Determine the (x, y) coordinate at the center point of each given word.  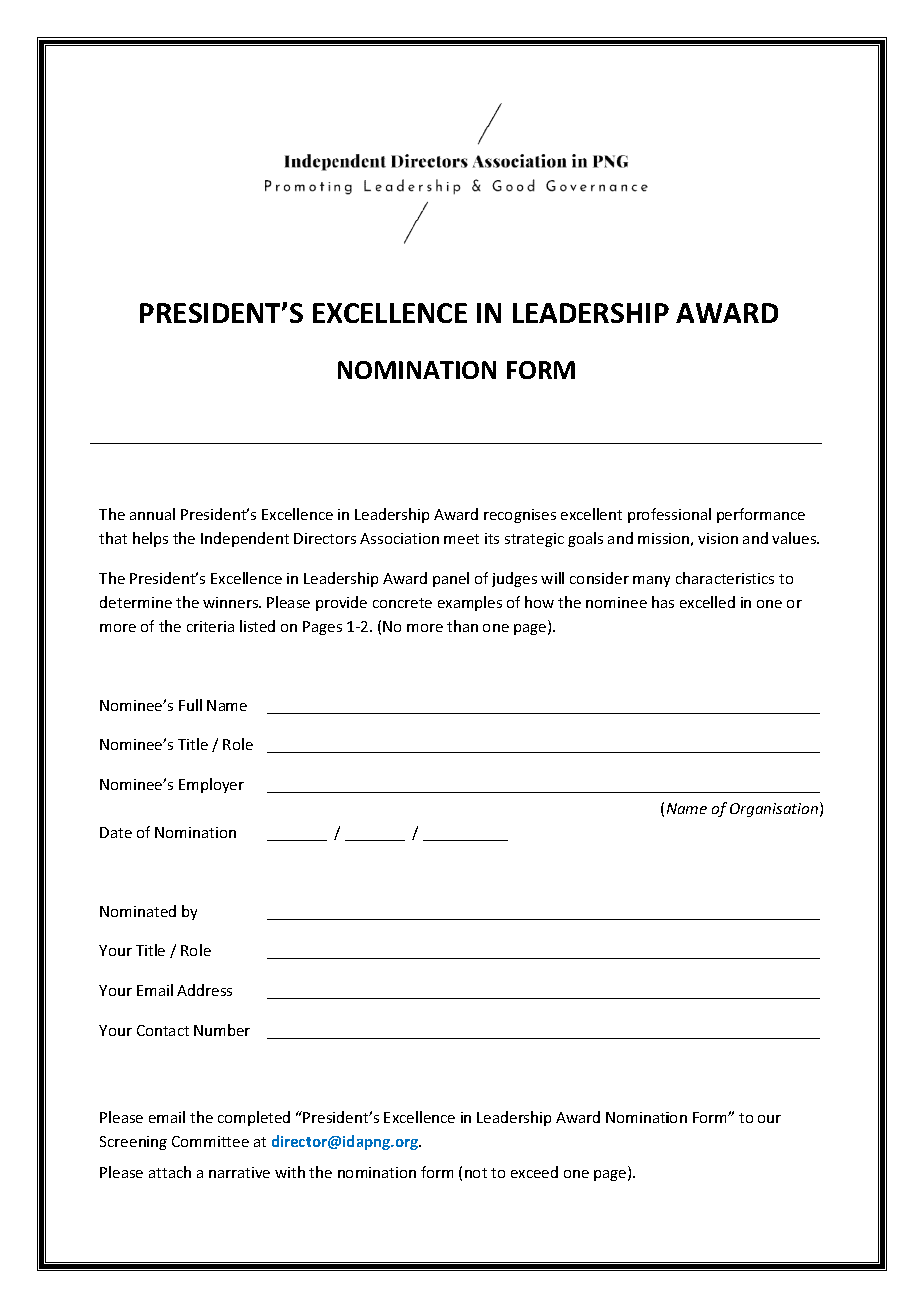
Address (204, 990)
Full (190, 705)
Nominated (138, 911)
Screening (133, 1143)
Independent (245, 539)
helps (150, 539)
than (462, 626)
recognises (520, 516)
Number (222, 1030)
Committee (210, 1141)
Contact (163, 1030)
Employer (211, 785)
